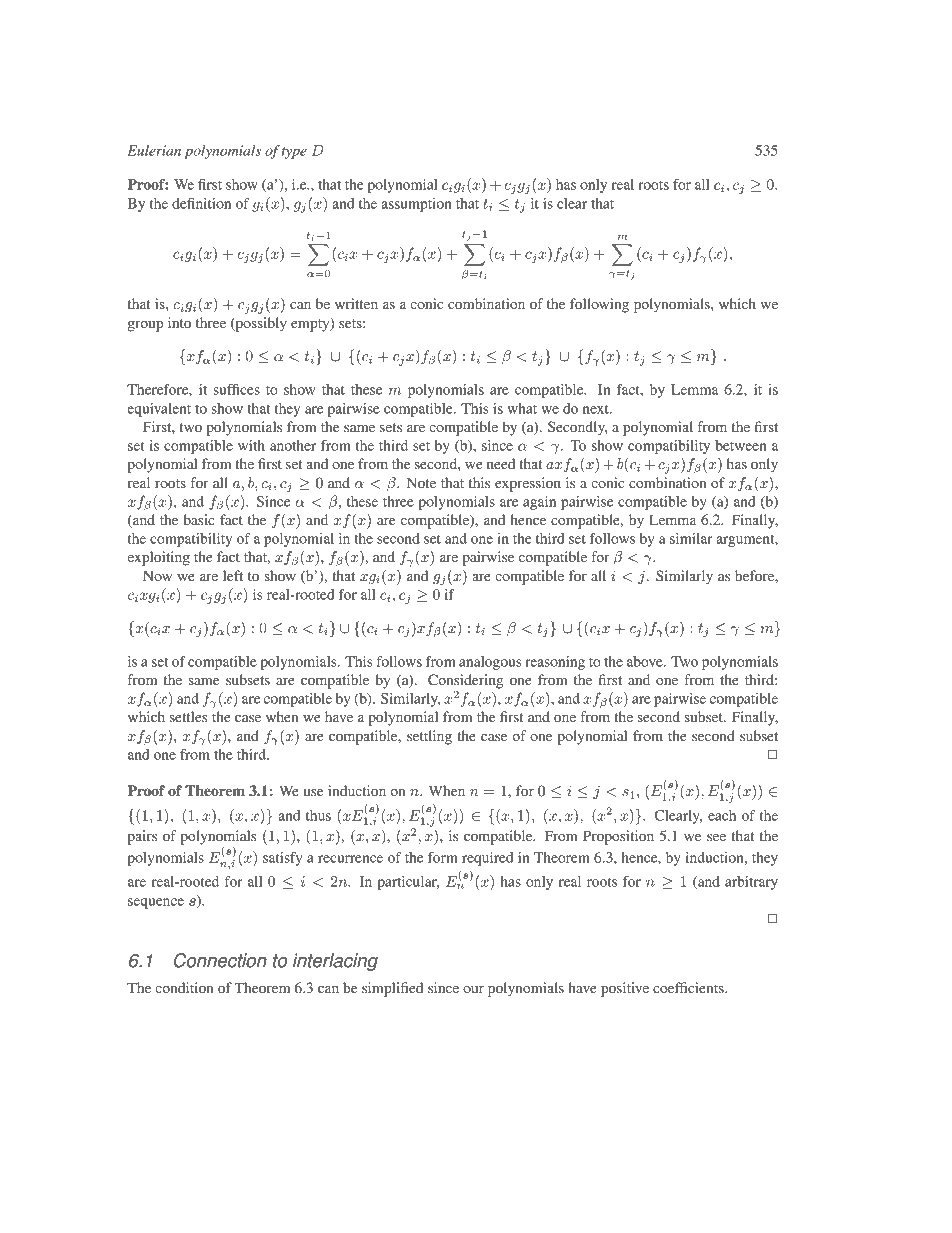  Describe the element at coordinates (646, 661) in the screenshot. I see `above` at that location.
